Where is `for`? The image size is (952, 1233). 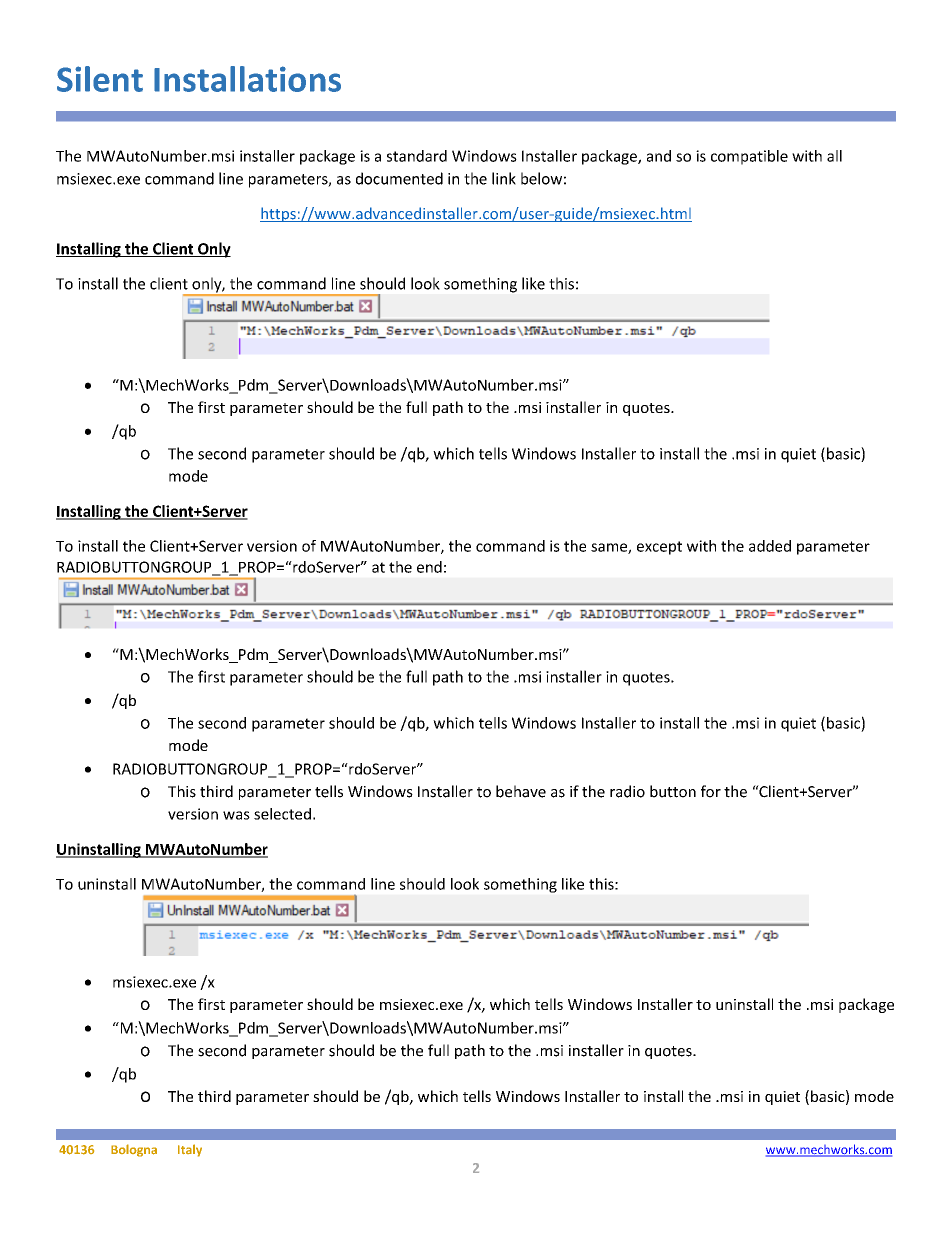 for is located at coordinates (711, 791).
